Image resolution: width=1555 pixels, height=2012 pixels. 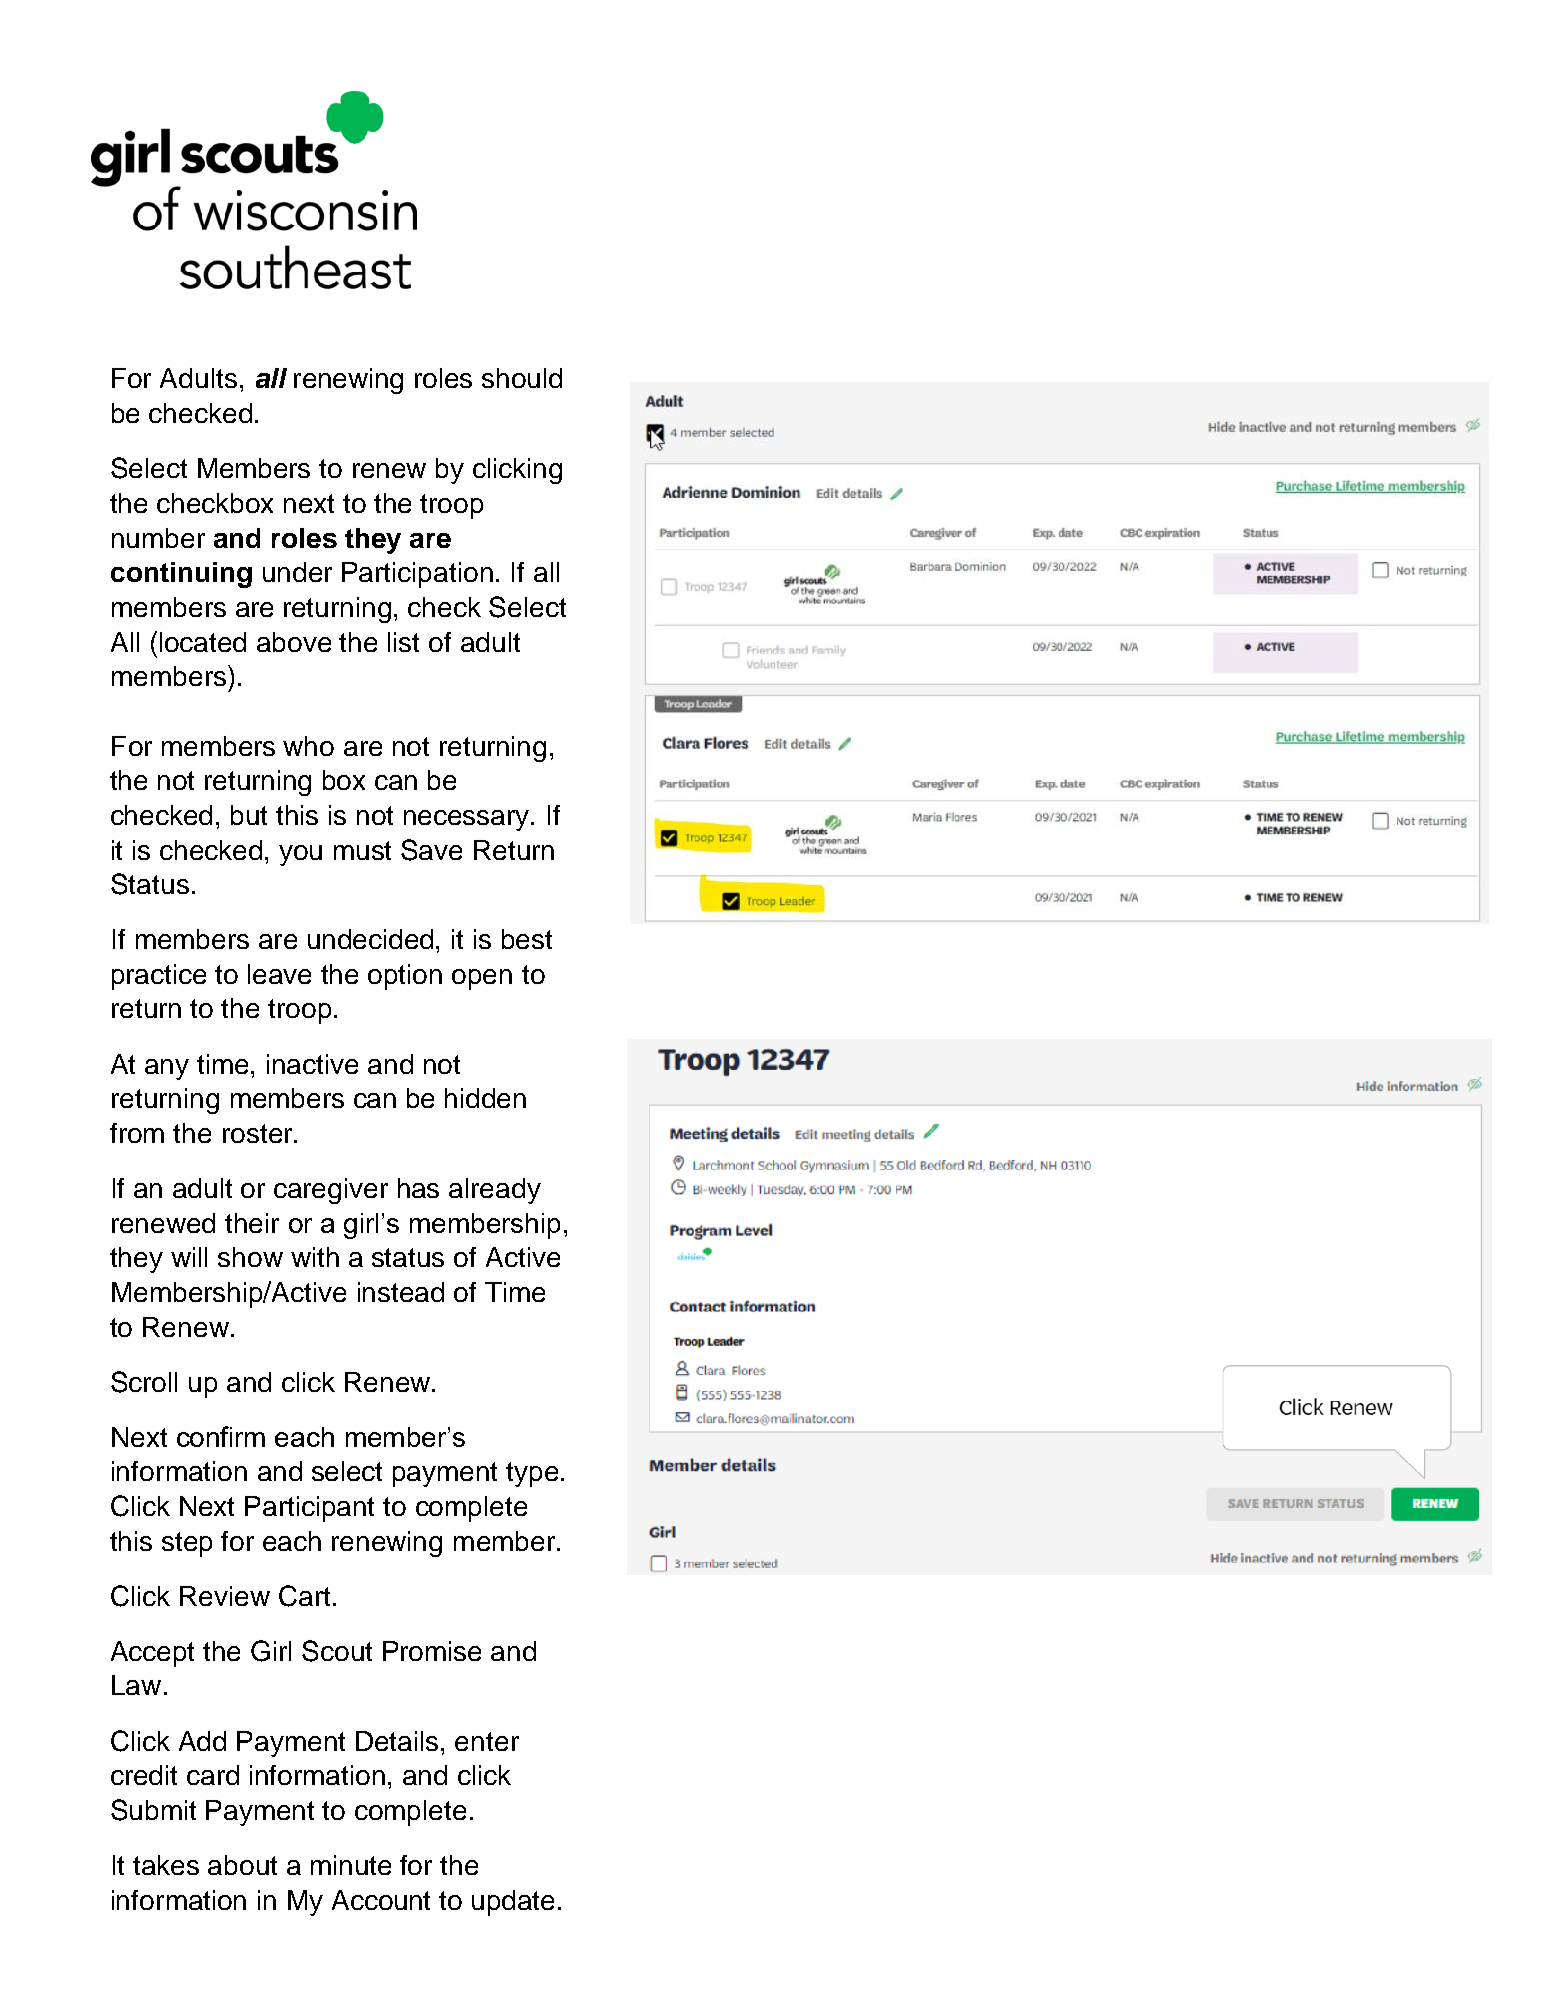 What do you see at coordinates (522, 378) in the screenshot?
I see `should` at bounding box center [522, 378].
